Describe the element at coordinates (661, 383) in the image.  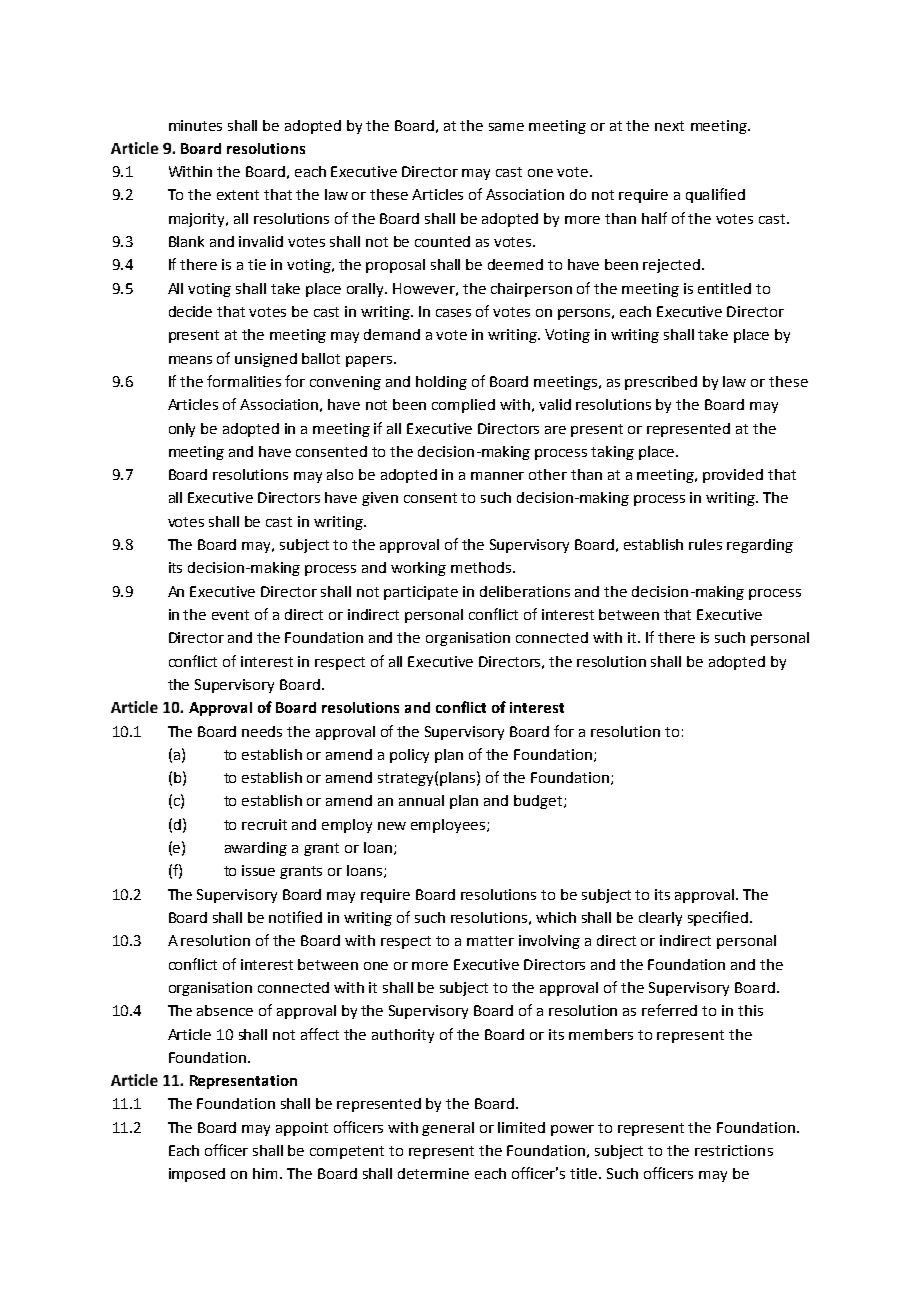
I see `prescribed` at that location.
